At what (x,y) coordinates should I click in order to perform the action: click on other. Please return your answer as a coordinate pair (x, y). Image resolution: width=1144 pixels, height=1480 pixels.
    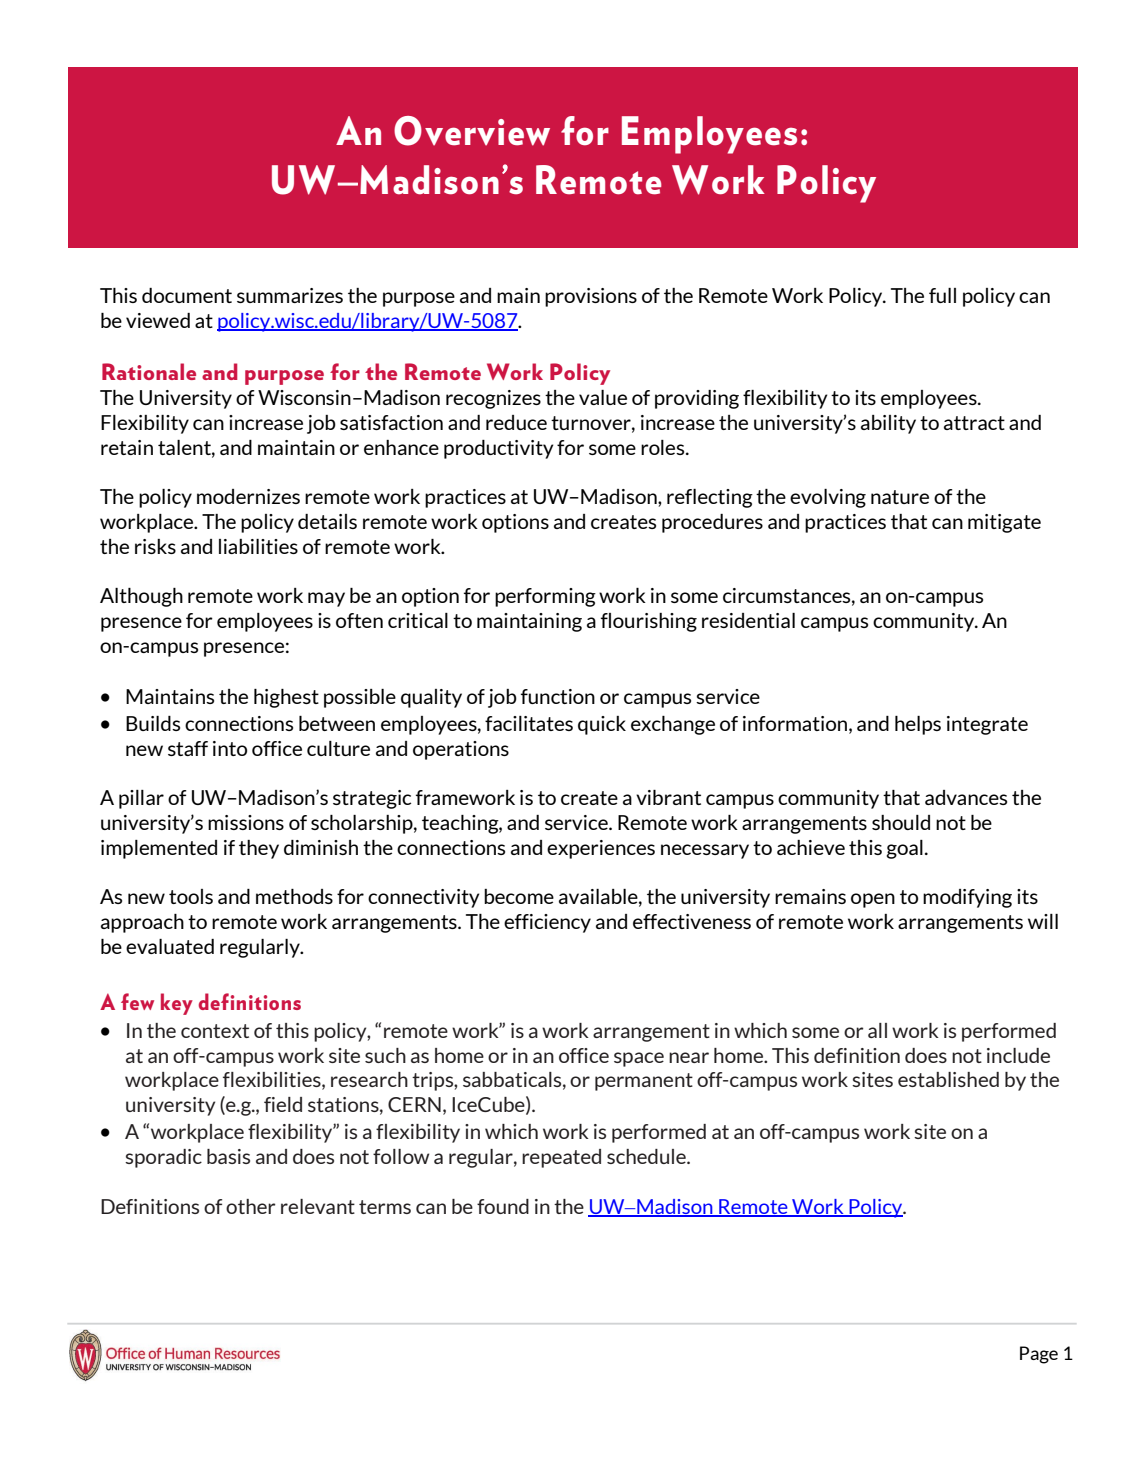
    Looking at the image, I should click on (251, 1206).
